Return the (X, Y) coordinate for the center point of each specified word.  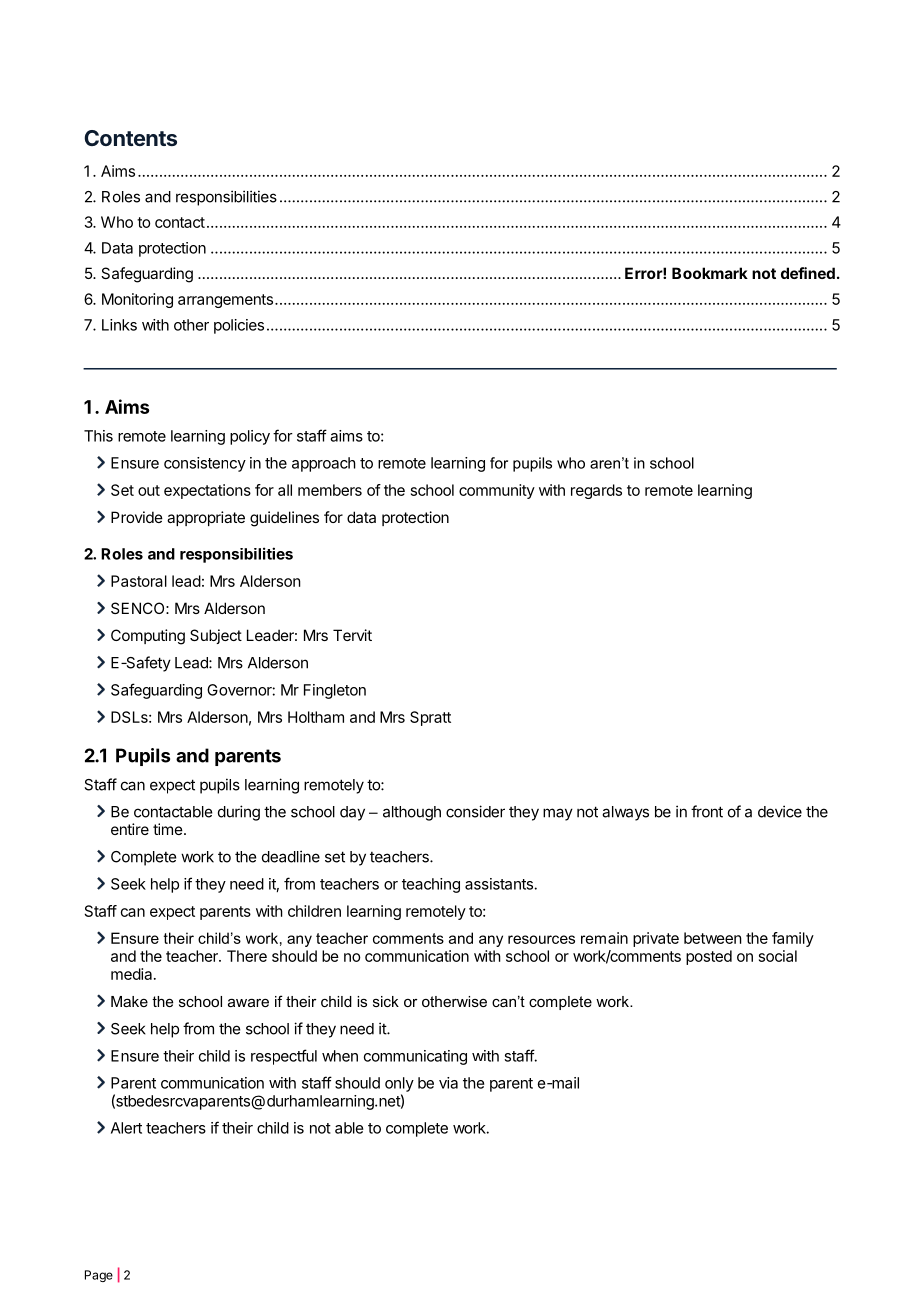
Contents (130, 138)
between (713, 938)
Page (99, 1276)
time (168, 829)
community (497, 491)
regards (596, 491)
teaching (431, 885)
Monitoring (137, 300)
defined (808, 273)
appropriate (206, 518)
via (448, 1083)
